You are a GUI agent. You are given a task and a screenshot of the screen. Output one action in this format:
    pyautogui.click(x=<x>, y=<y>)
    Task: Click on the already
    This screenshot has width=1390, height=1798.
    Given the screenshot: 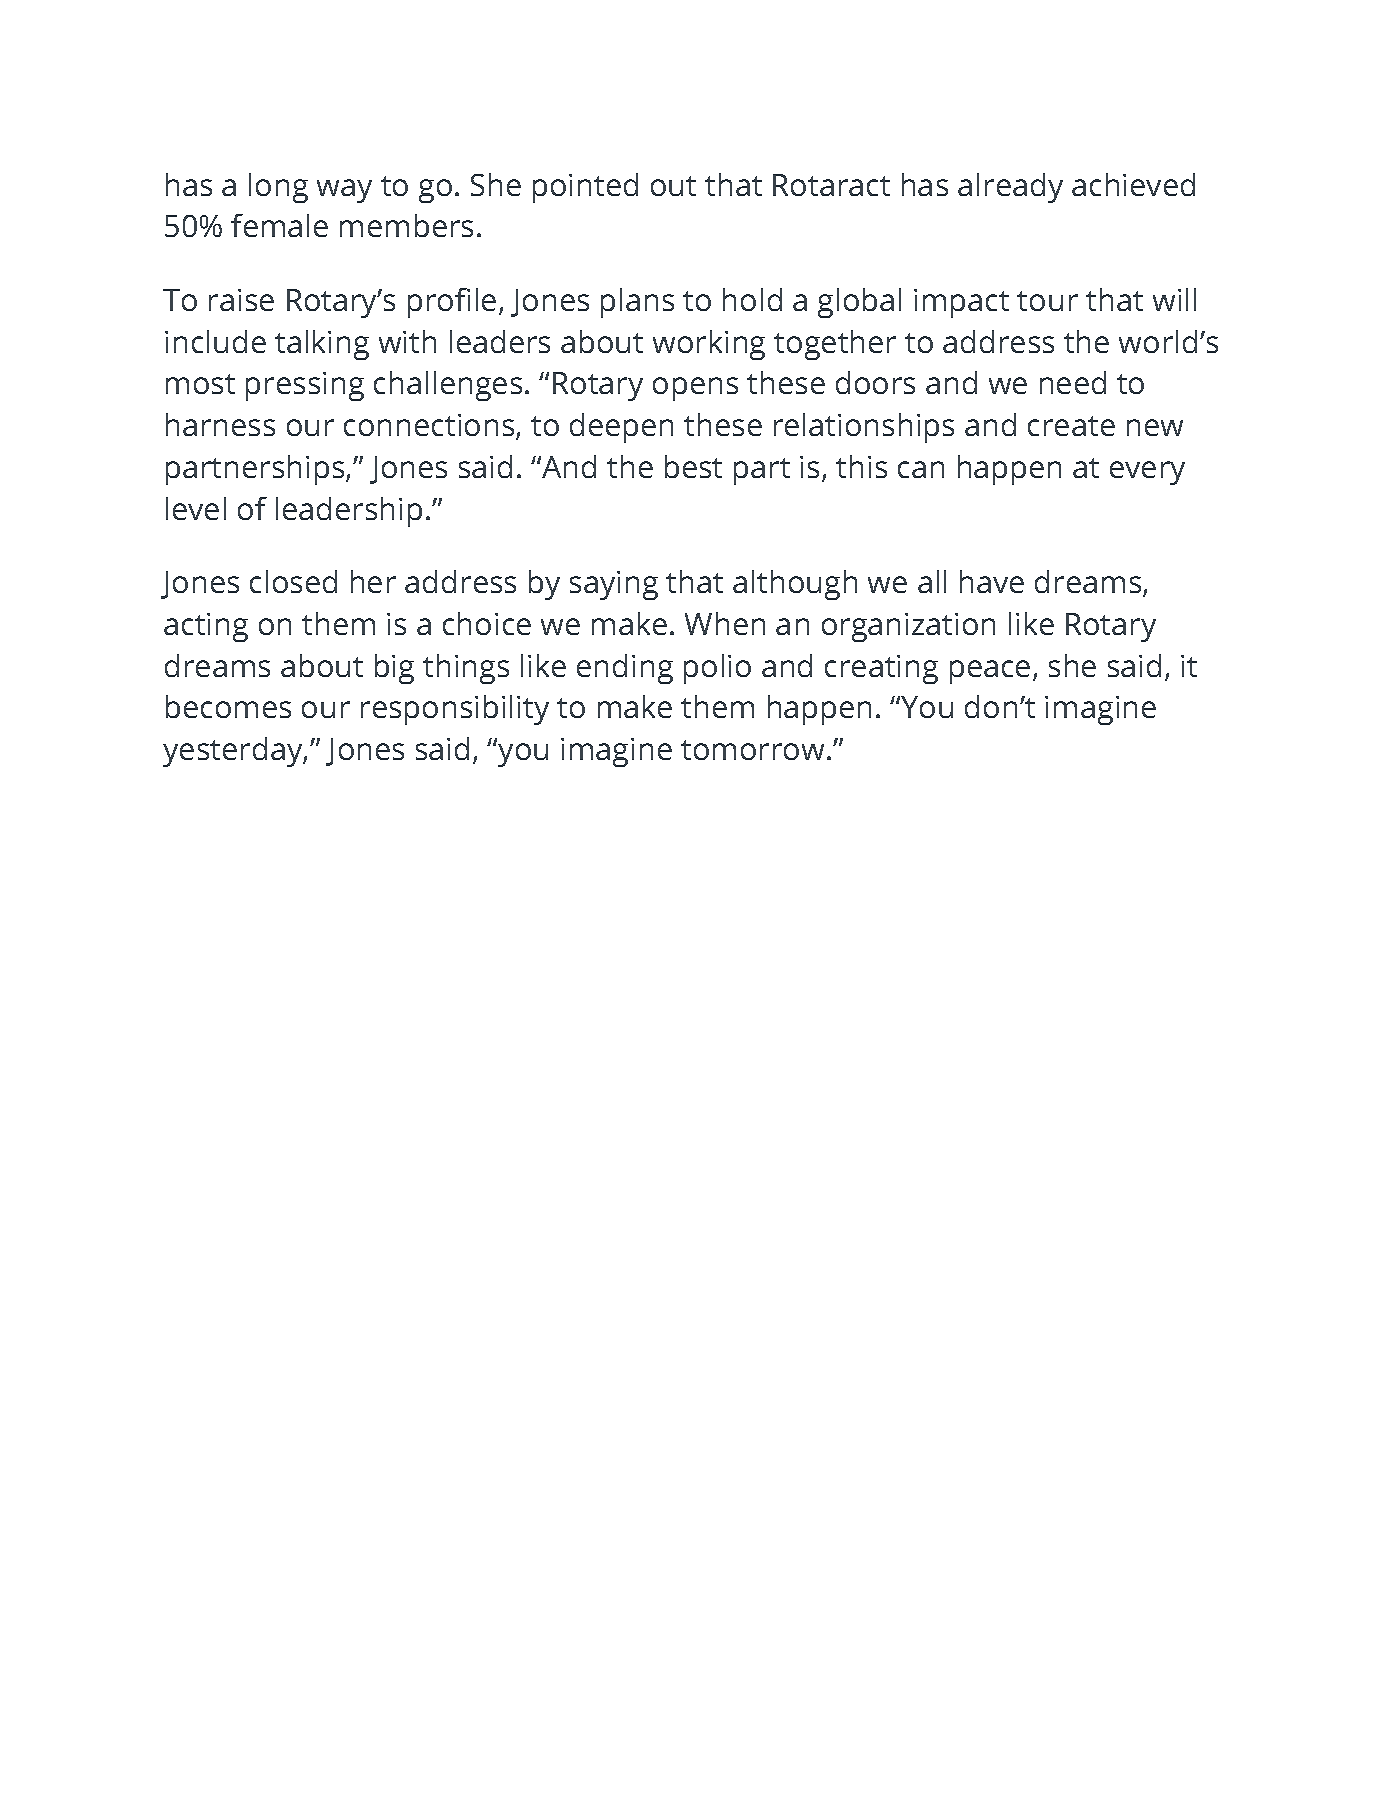 What is the action you would take?
    pyautogui.click(x=1010, y=188)
